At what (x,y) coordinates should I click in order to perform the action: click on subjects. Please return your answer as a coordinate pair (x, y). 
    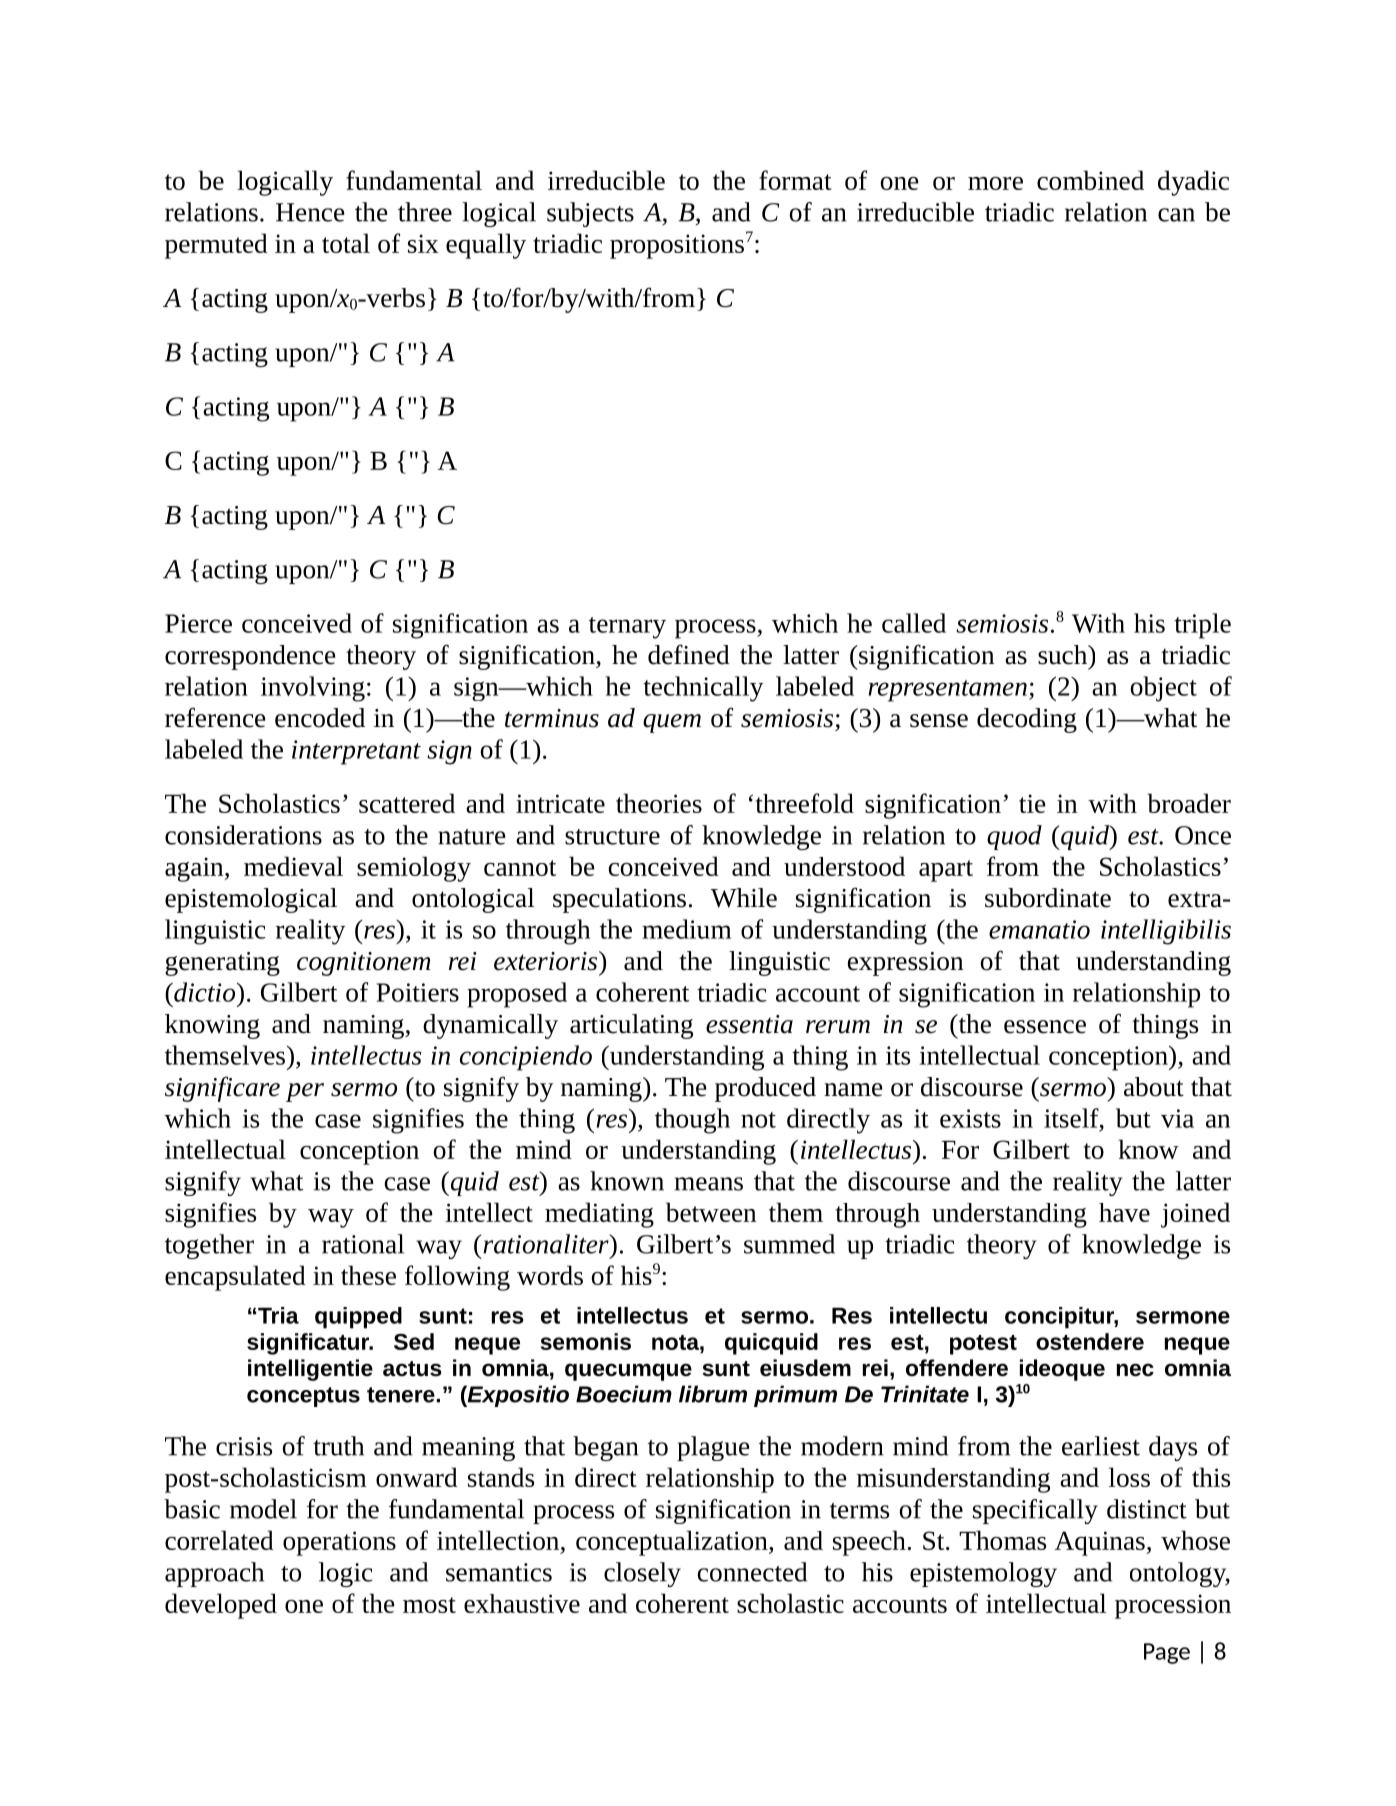
    Looking at the image, I should click on (590, 214).
